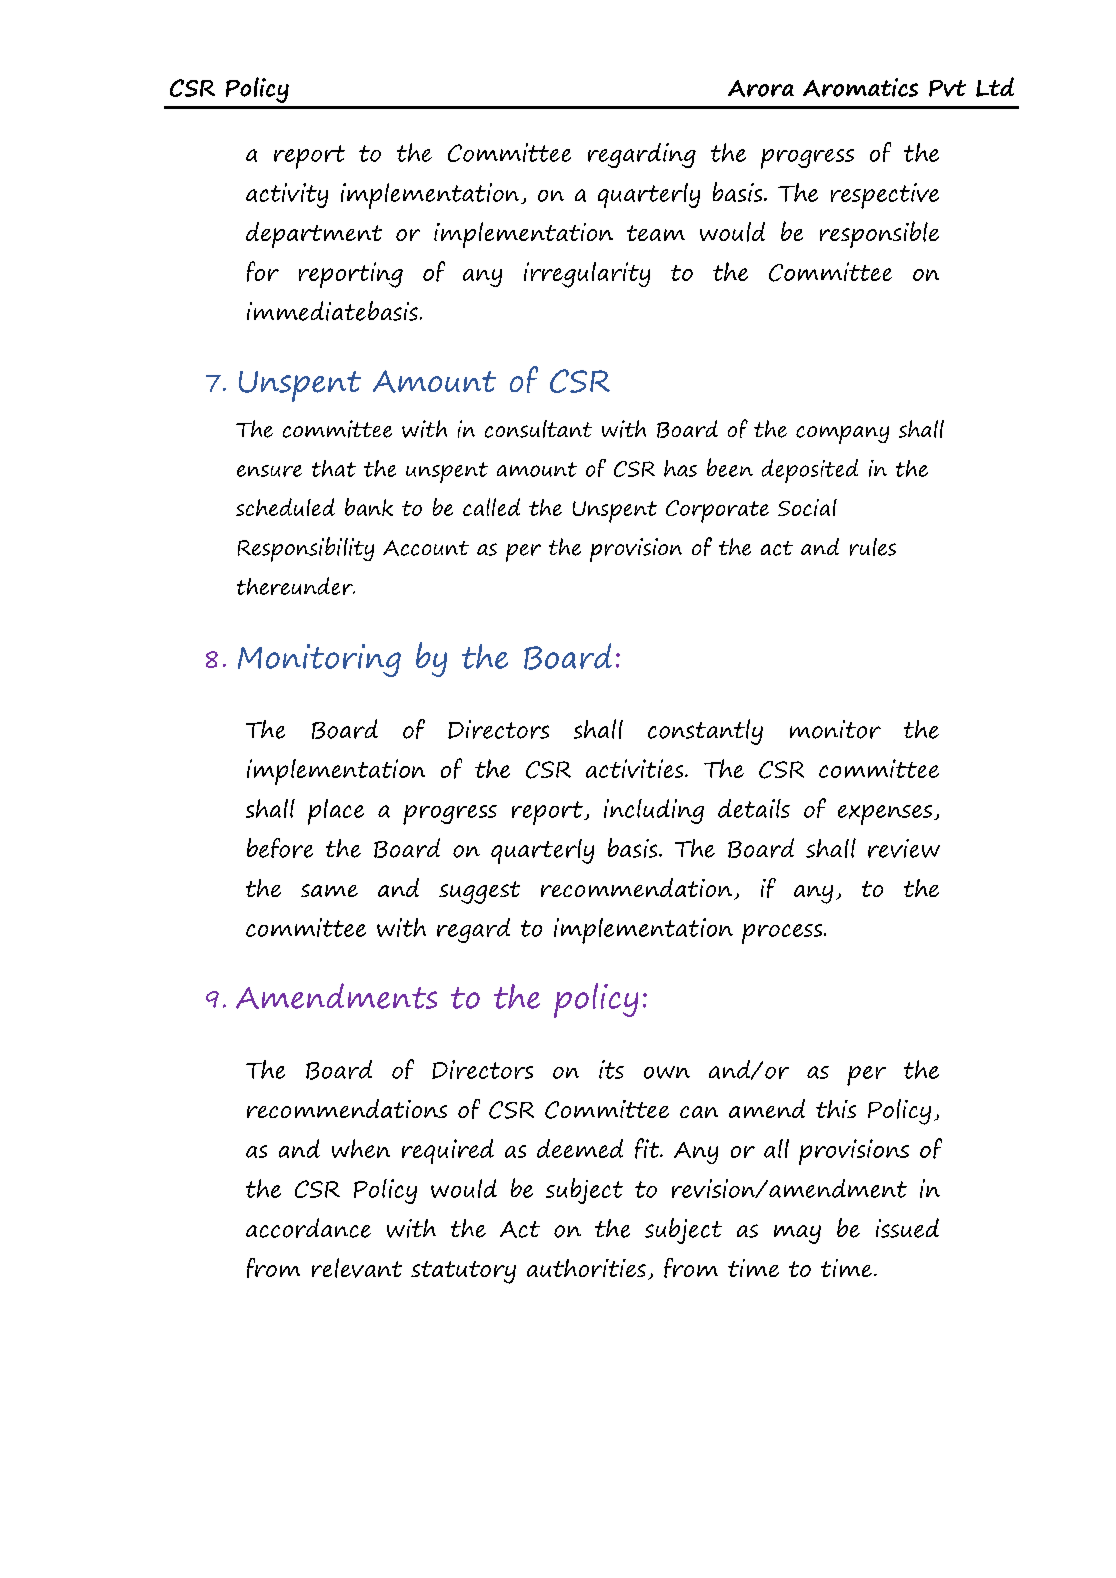  Describe the element at coordinates (369, 507) in the page. I see `bank` at that location.
